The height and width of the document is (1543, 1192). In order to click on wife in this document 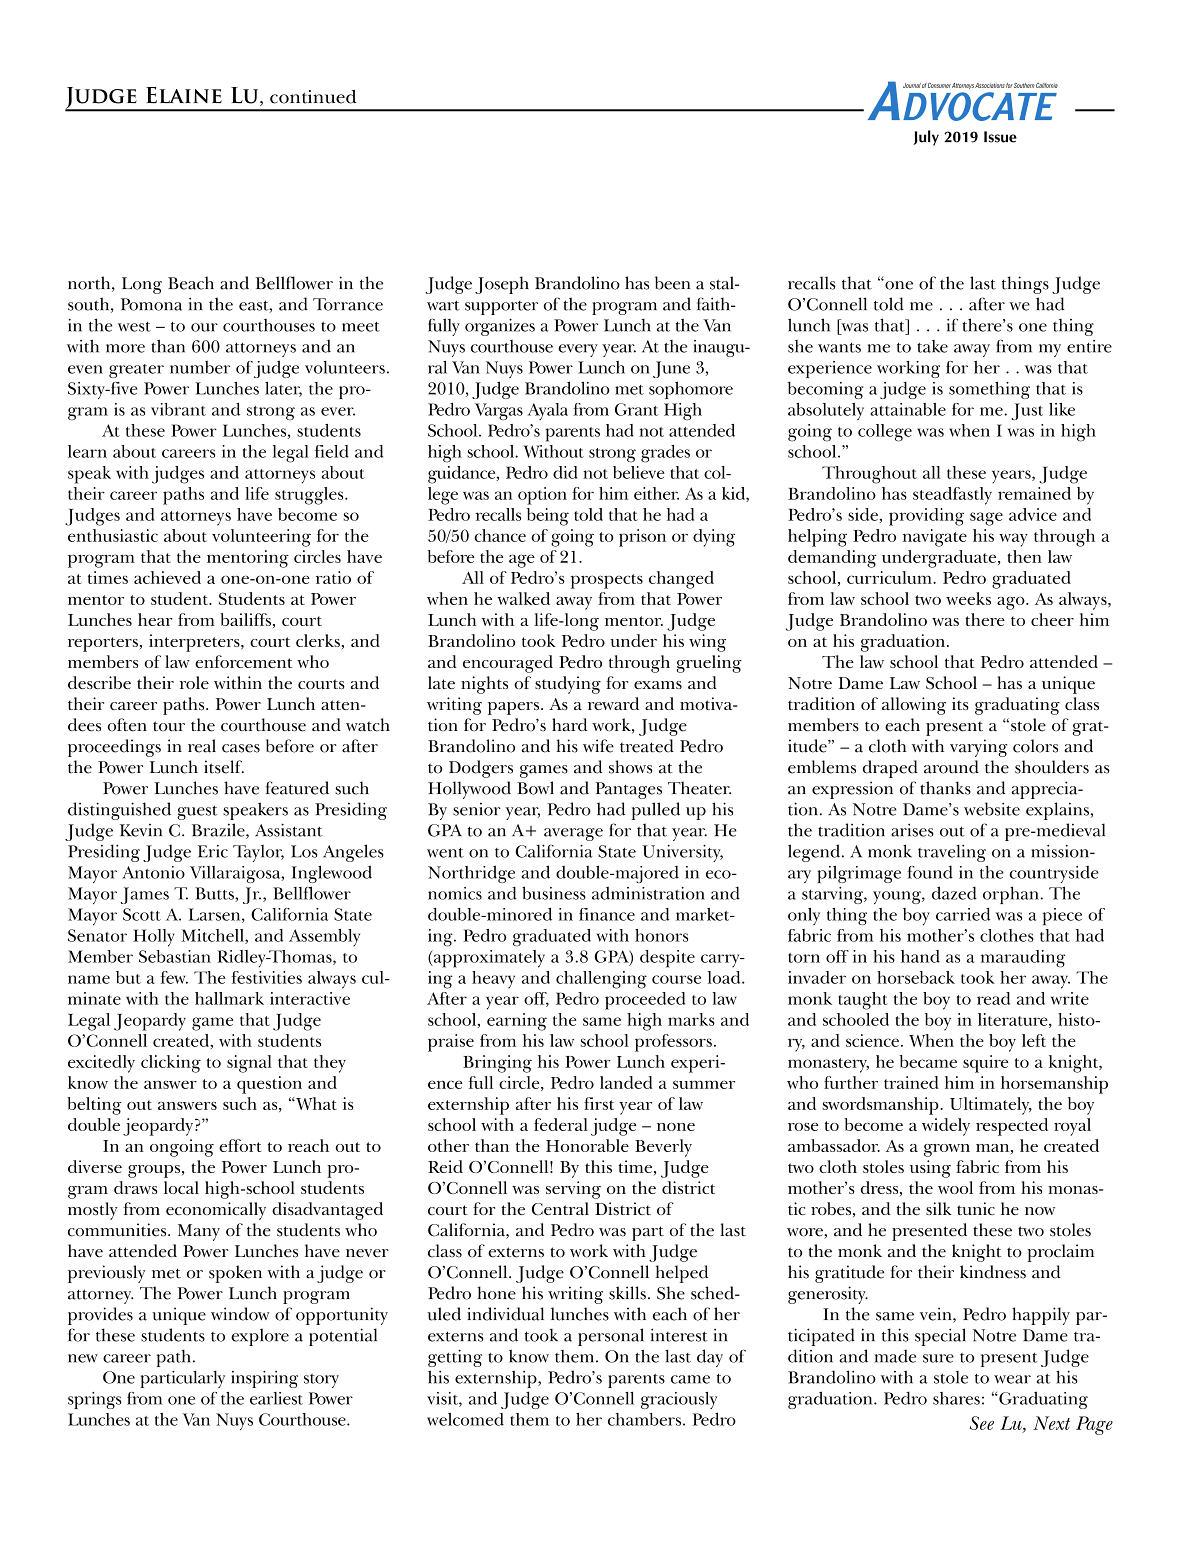, I will do `click(598, 746)`.
